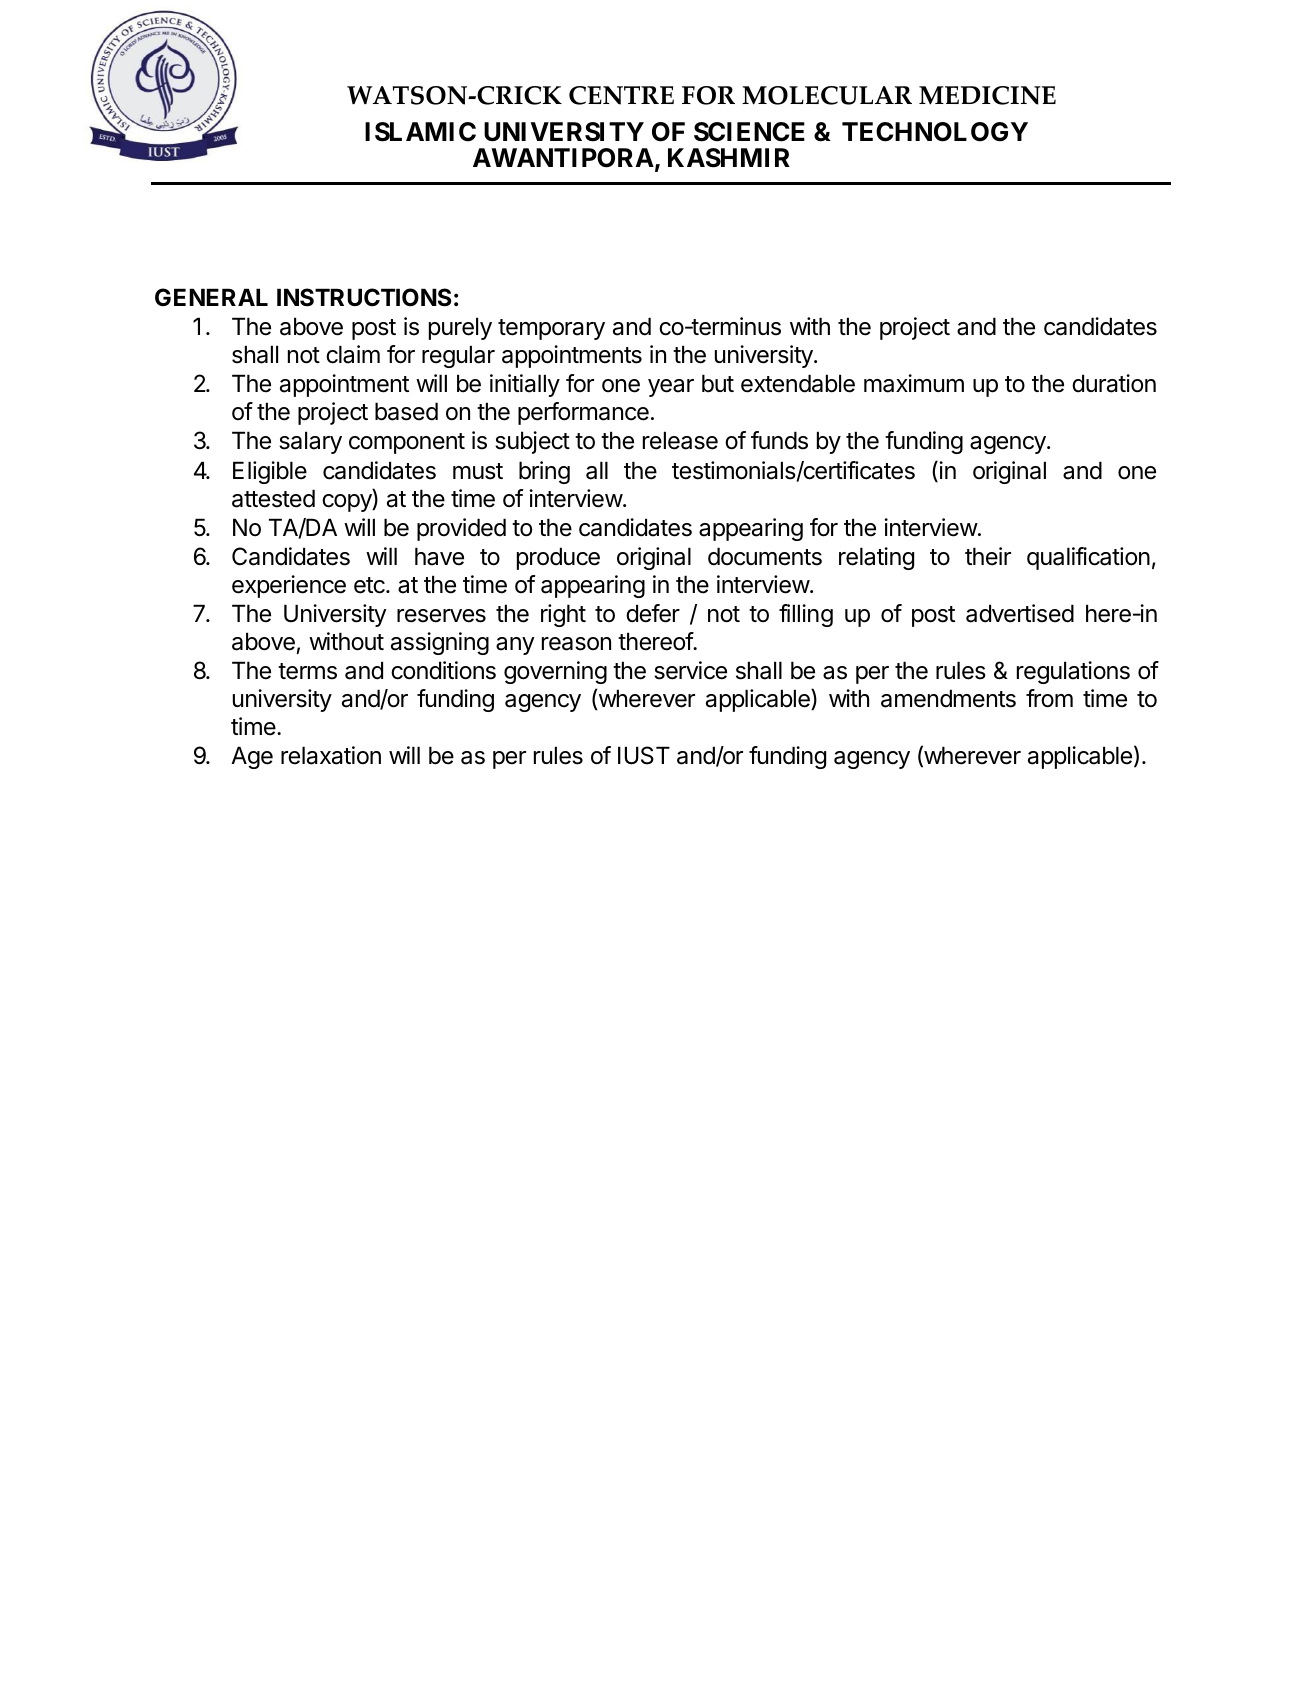 This screenshot has height=1695, width=1310. What do you see at coordinates (987, 95) in the screenshot?
I see `MEDICINE` at bounding box center [987, 95].
